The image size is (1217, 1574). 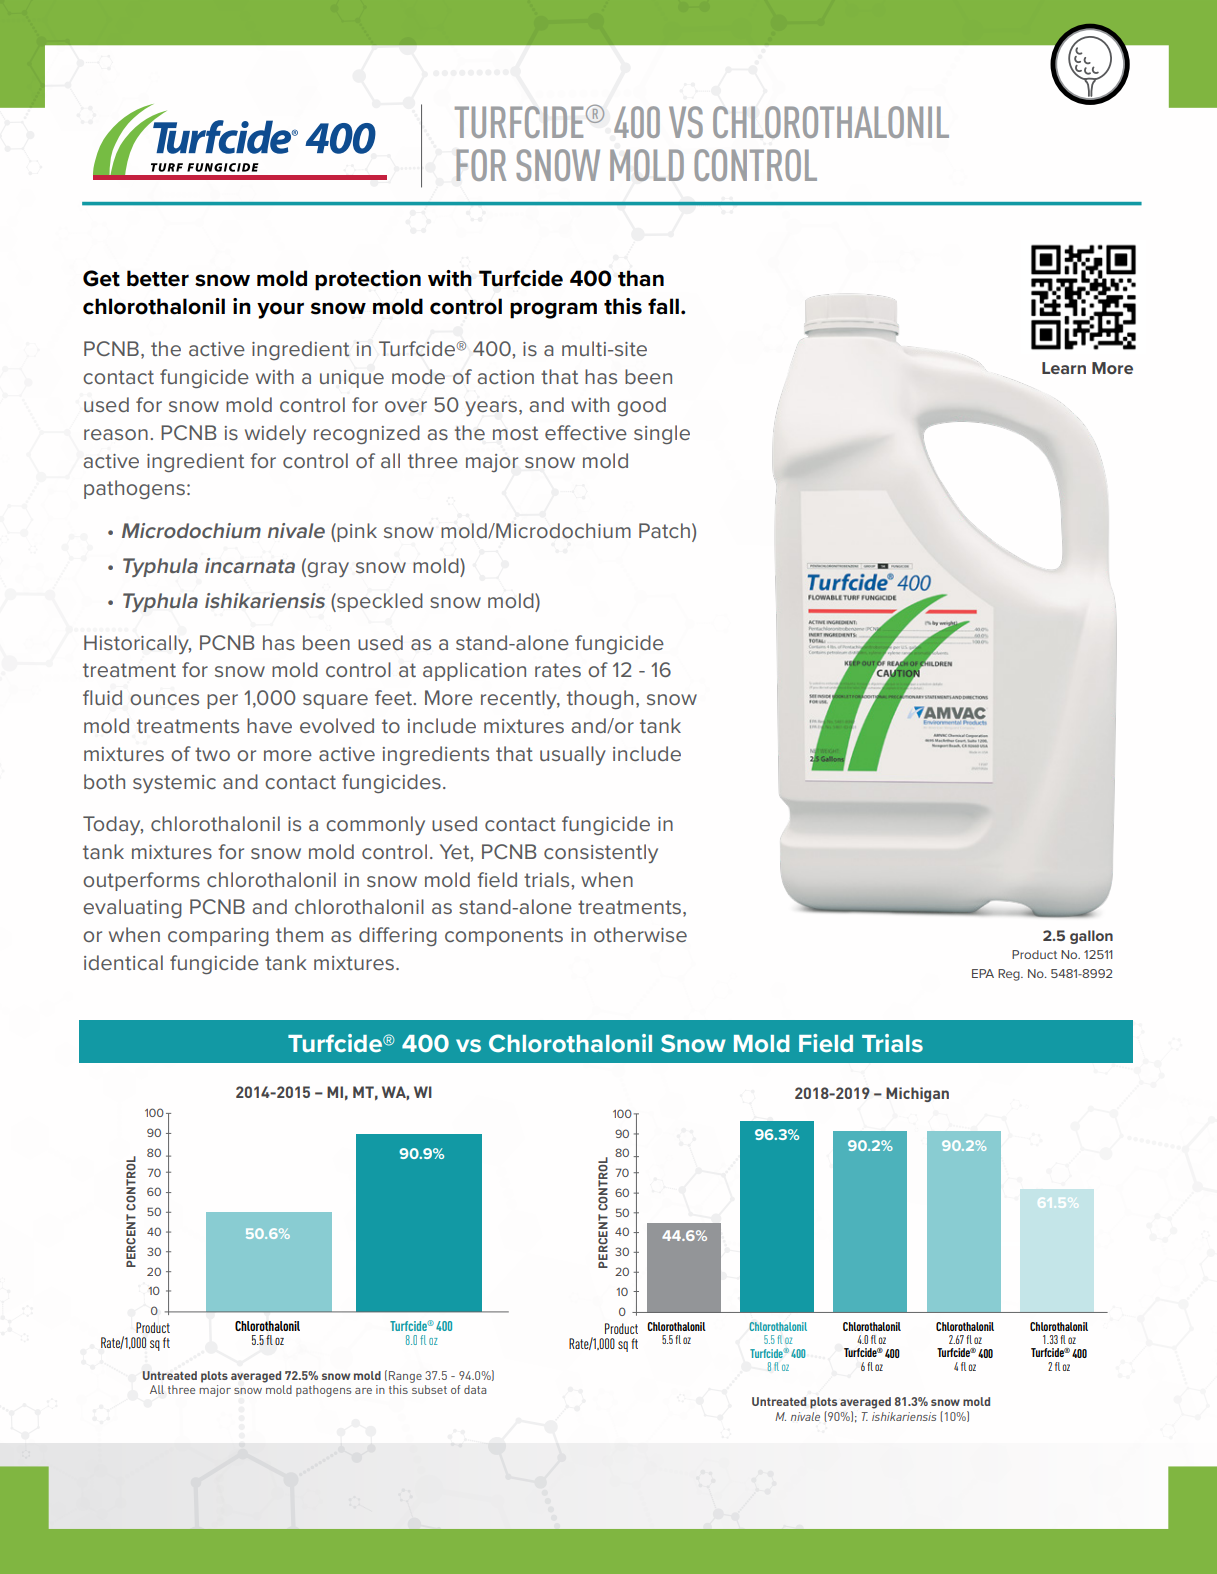 I want to click on data, so click(x=475, y=1389).
